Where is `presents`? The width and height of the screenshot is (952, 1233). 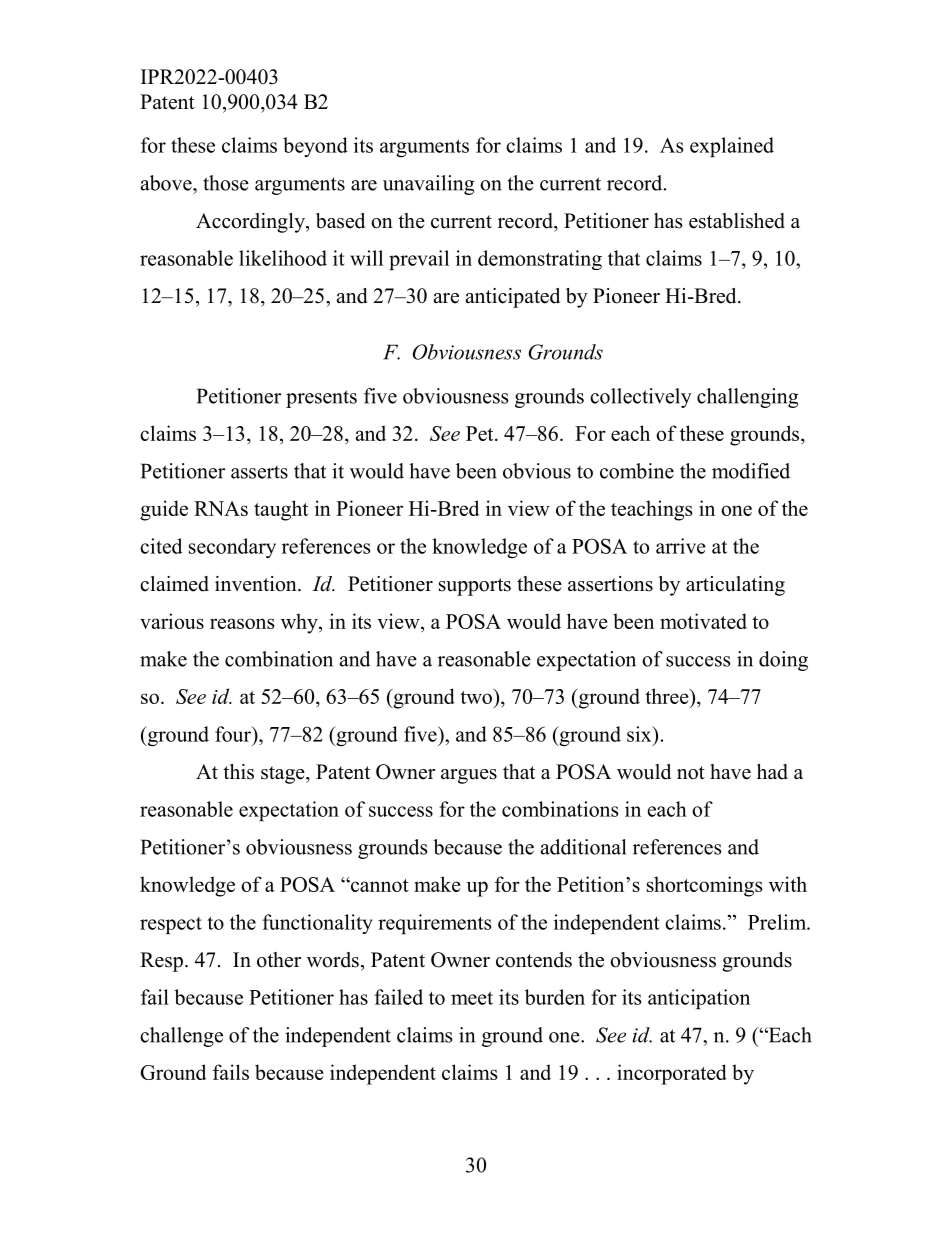 presents is located at coordinates (321, 399).
